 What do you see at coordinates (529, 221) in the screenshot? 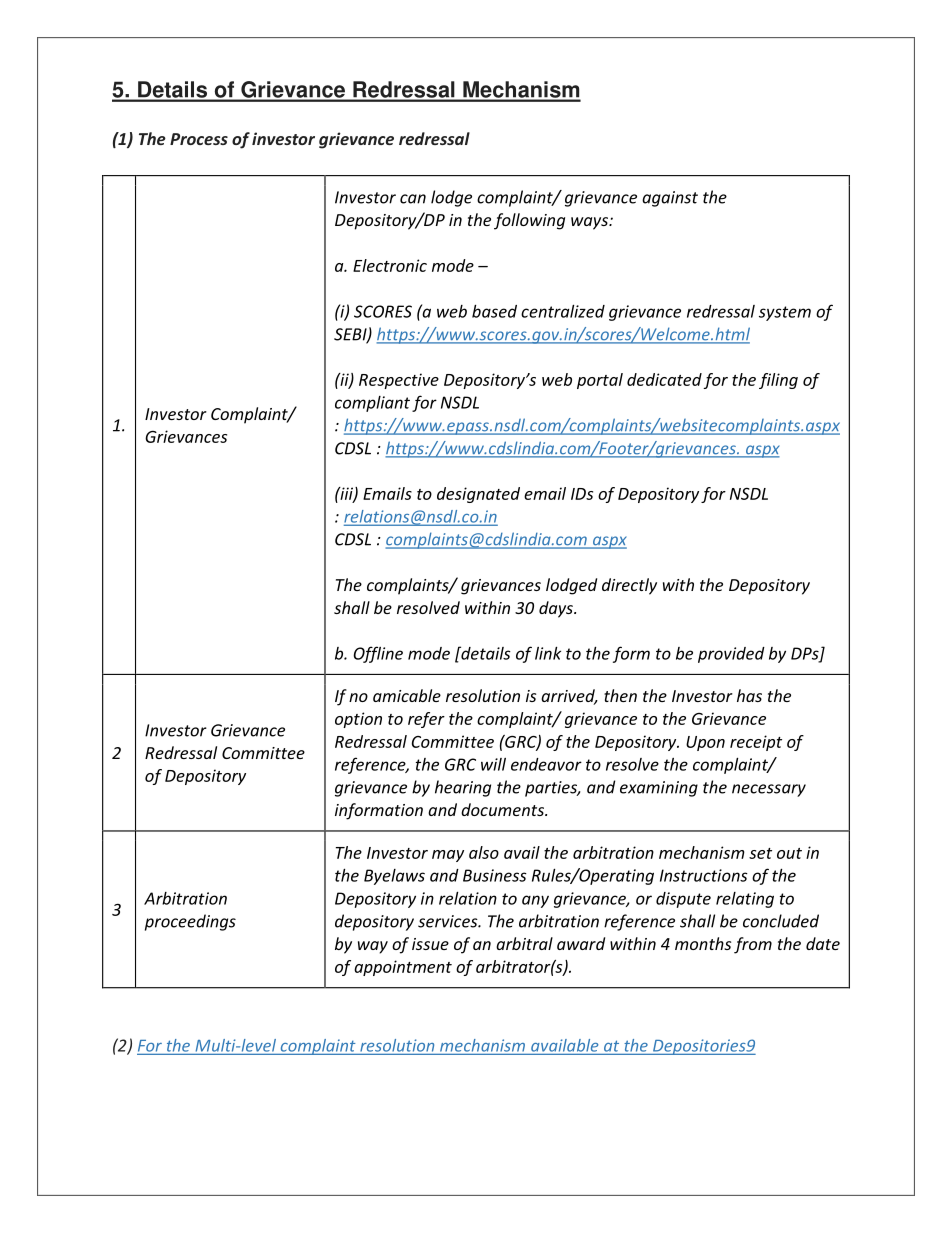
I see `following` at bounding box center [529, 221].
